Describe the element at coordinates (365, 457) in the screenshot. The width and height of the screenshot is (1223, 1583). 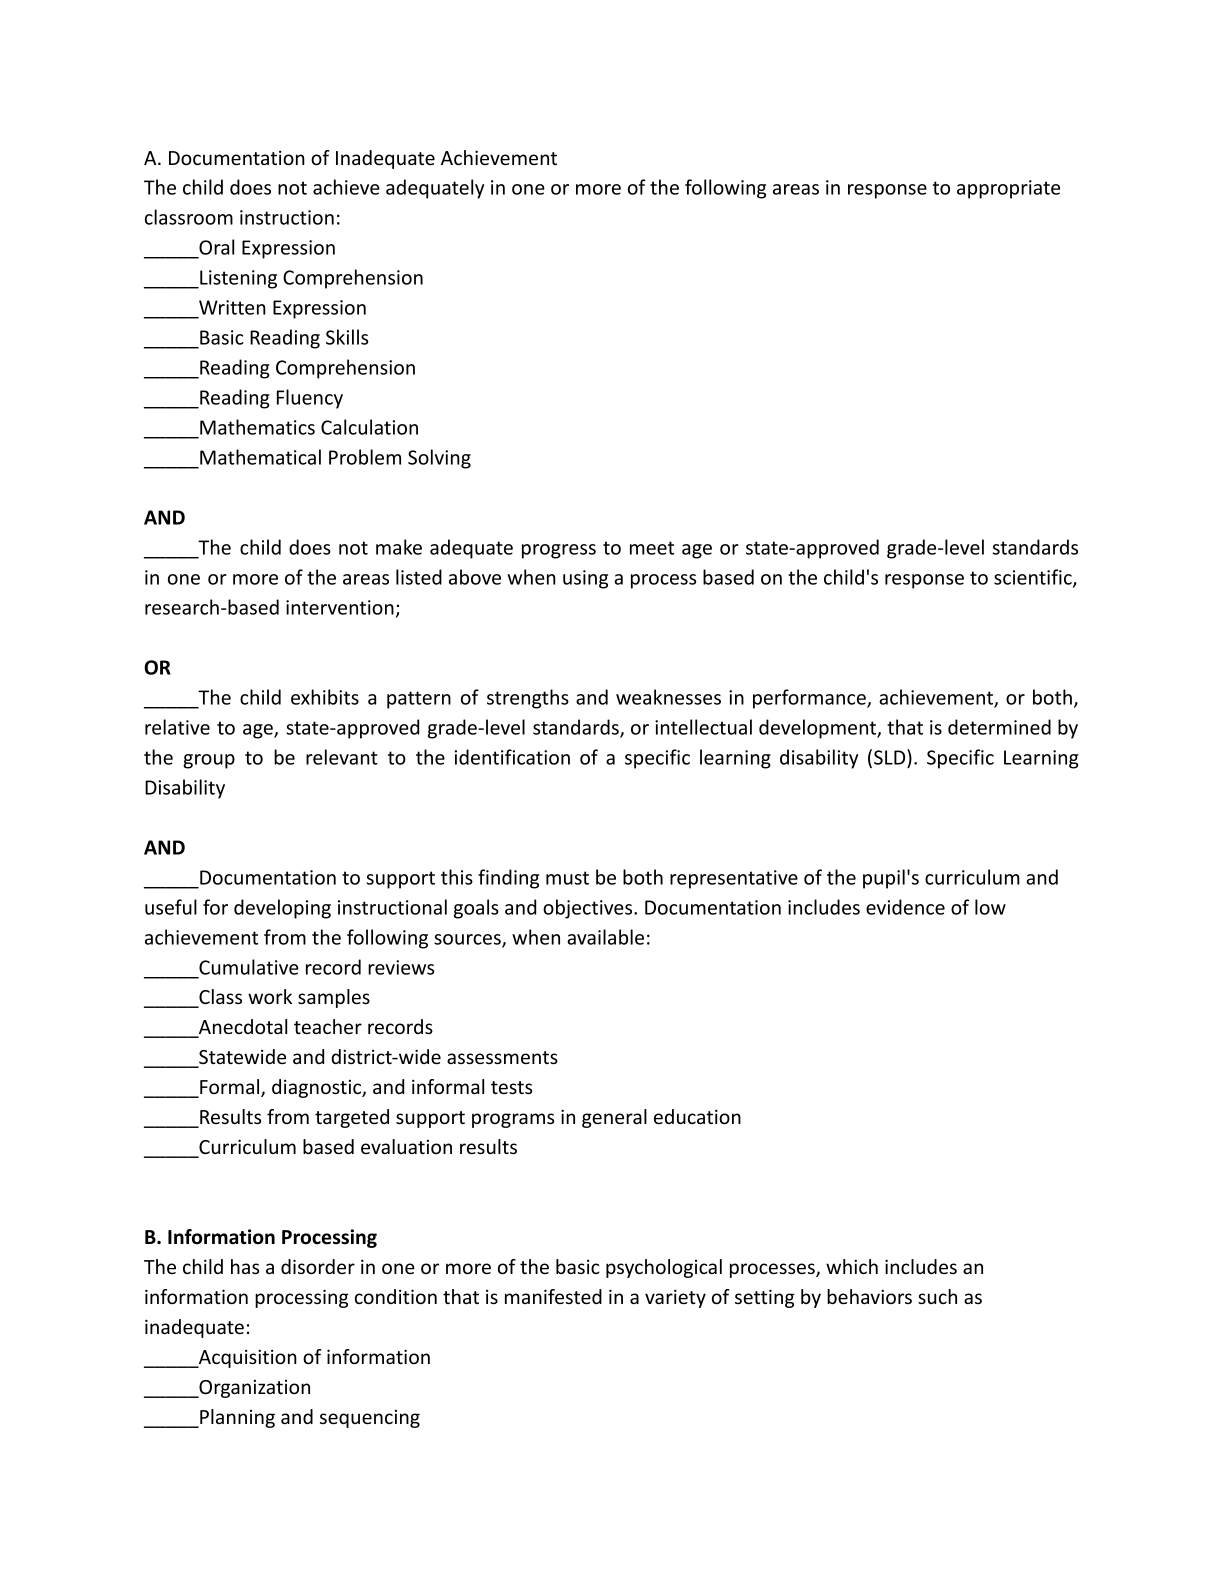
I see `Problem` at that location.
